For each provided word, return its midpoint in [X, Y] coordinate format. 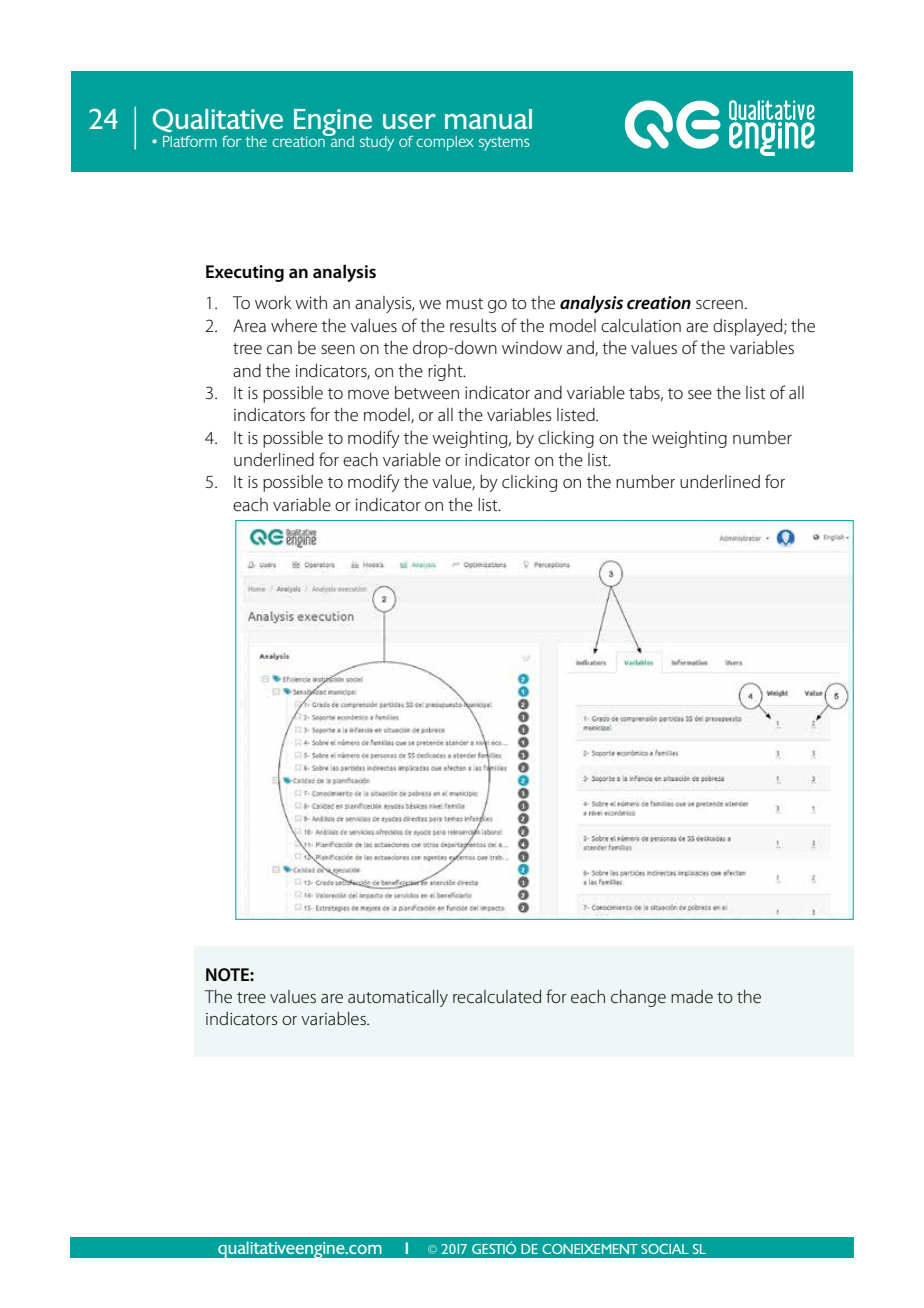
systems [504, 144]
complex [445, 143]
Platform [190, 141]
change [638, 998]
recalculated [497, 997]
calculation [641, 326]
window [532, 347]
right [446, 372]
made [692, 997]
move [368, 395]
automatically [398, 998]
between [427, 393]
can [279, 350]
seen [338, 350]
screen [719, 305]
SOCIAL [665, 1249]
